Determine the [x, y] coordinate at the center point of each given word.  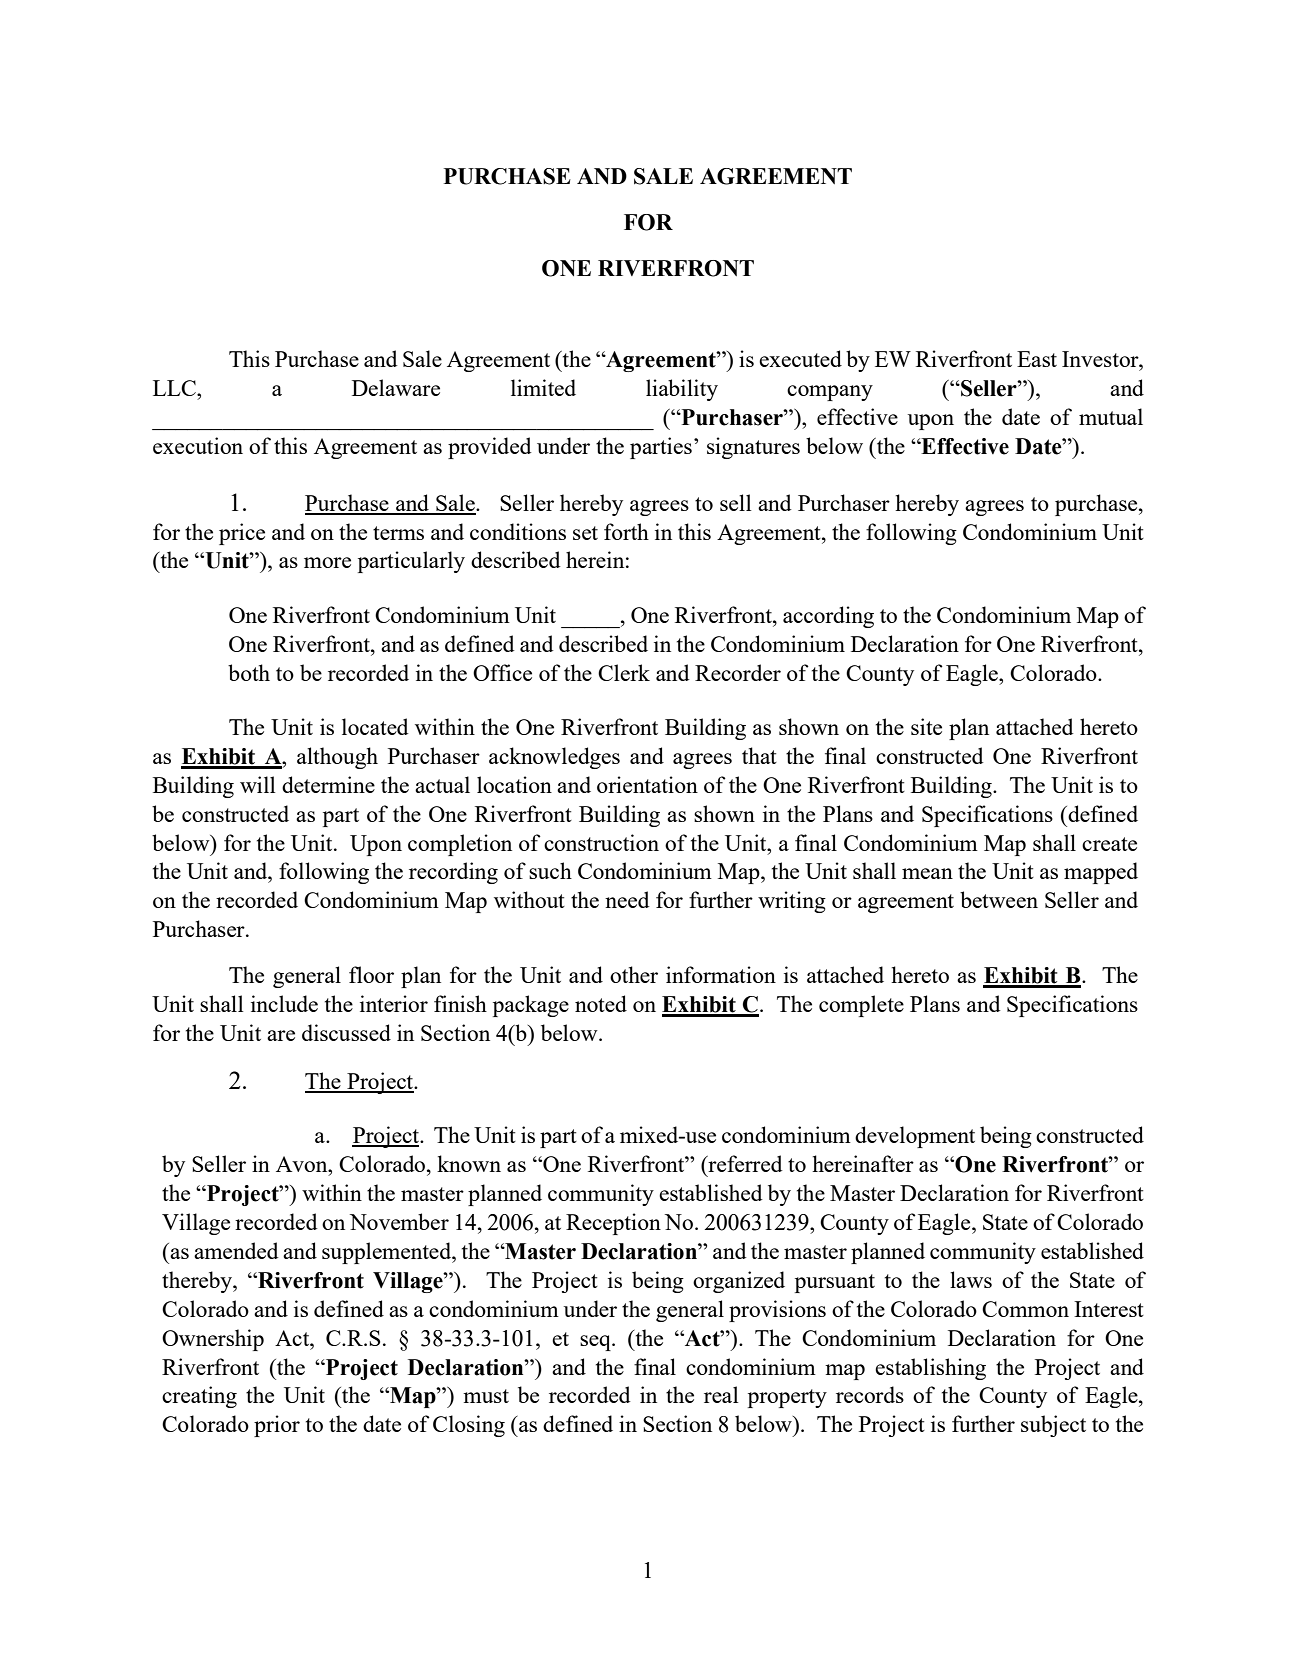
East [1037, 359]
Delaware [396, 387]
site [926, 726]
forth [626, 531]
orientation [647, 784]
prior [277, 1426]
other [634, 974]
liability [682, 390]
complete [861, 1006]
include [284, 1003]
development [915, 1137]
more [327, 562]
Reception [613, 1224]
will [258, 784]
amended [236, 1250]
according [828, 617]
